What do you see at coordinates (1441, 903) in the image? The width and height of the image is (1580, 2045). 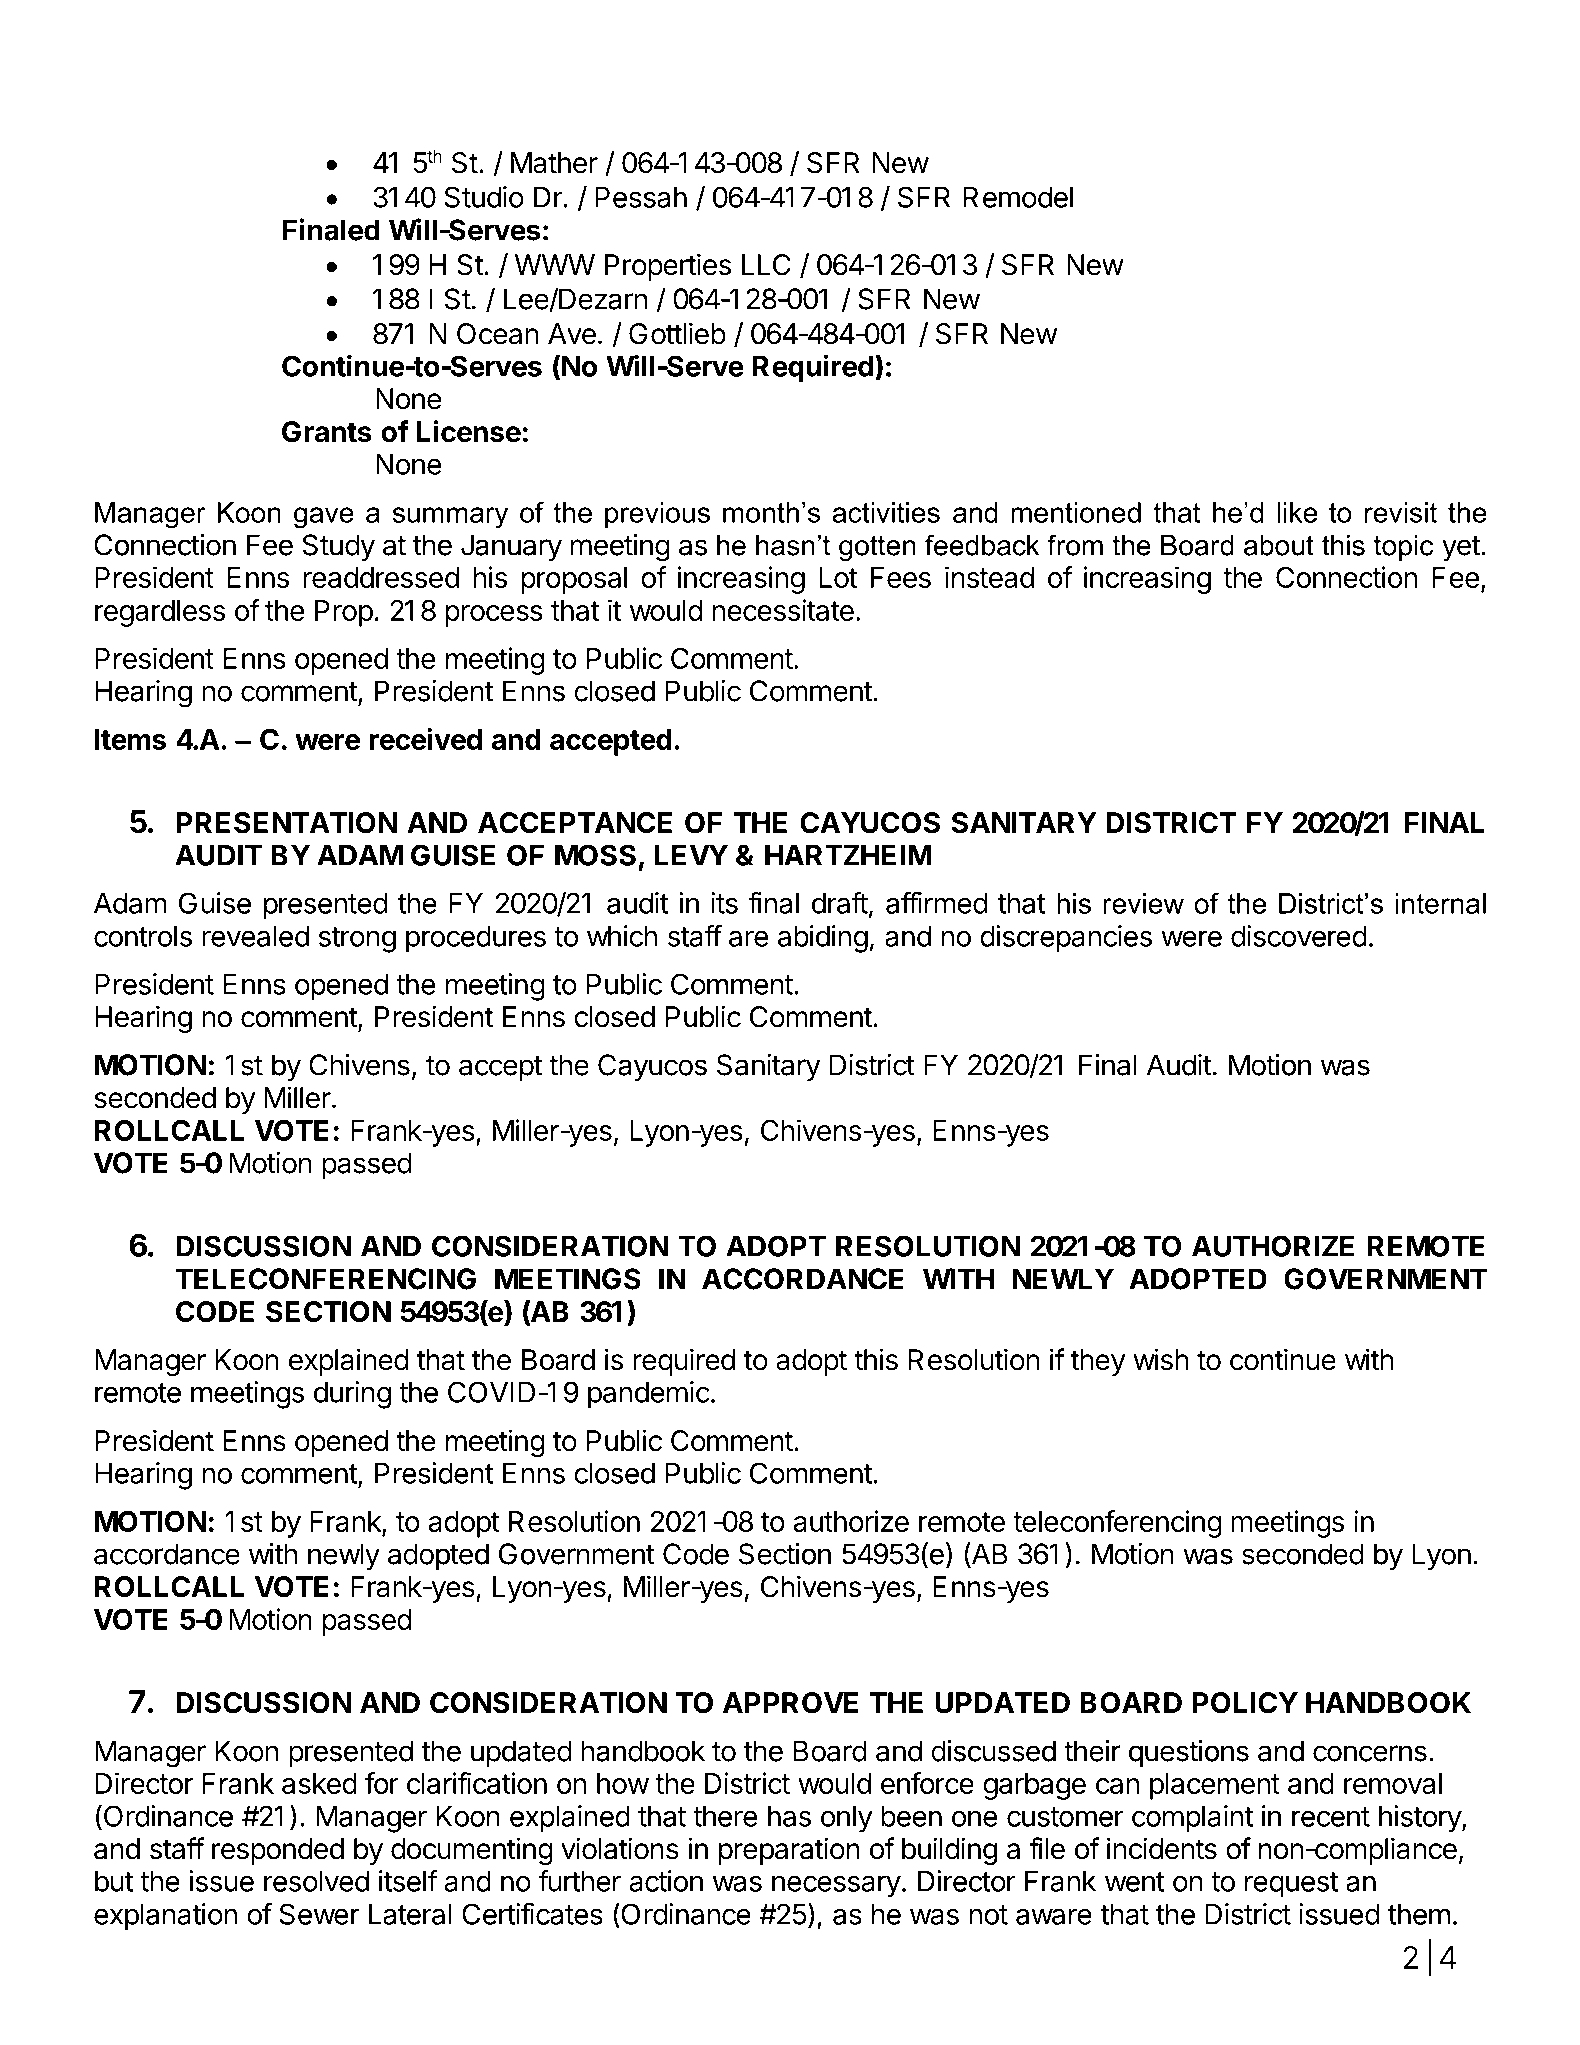 I see `internal` at bounding box center [1441, 903].
